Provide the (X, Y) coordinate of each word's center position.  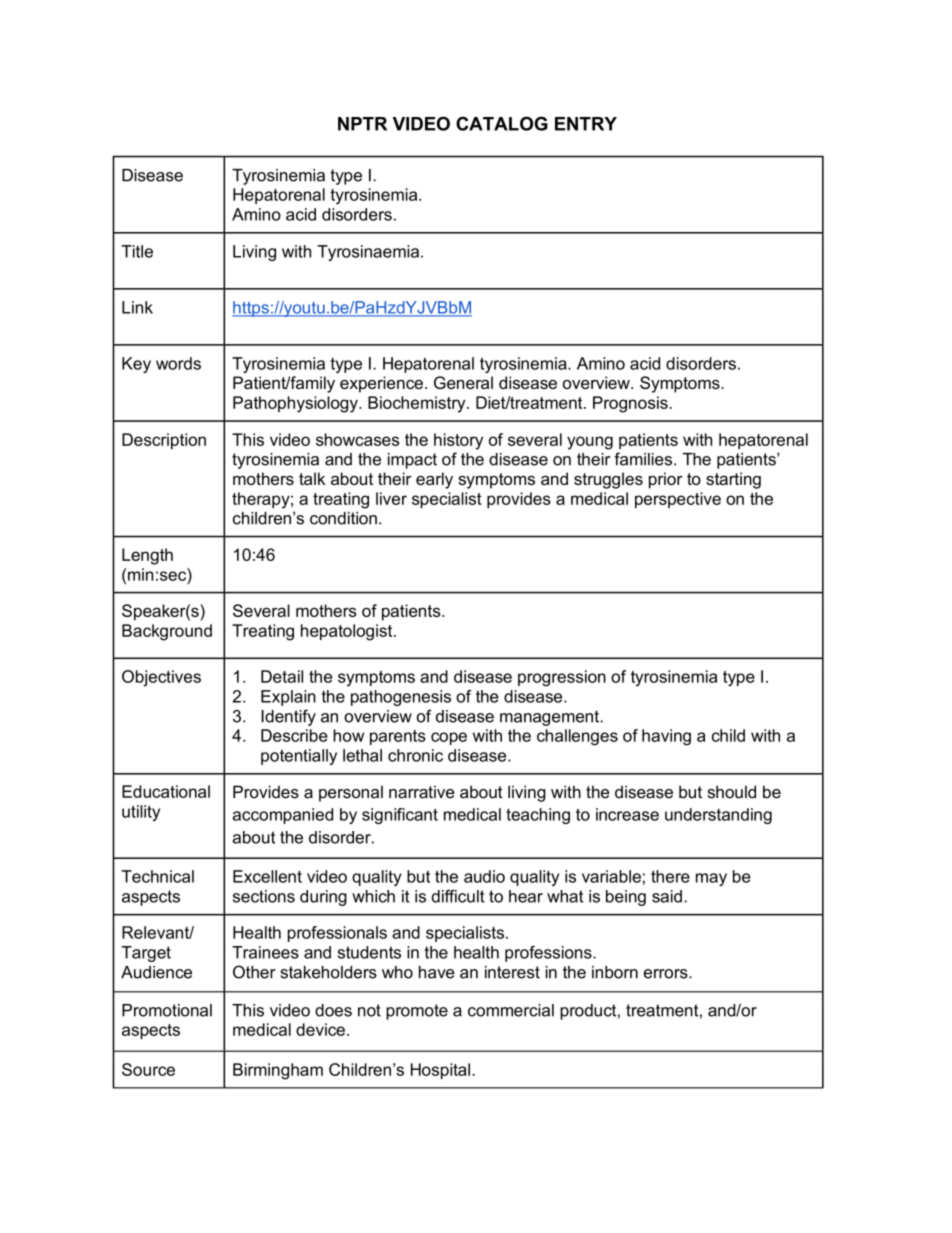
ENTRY (586, 124)
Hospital (440, 1071)
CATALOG (502, 123)
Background (167, 632)
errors (667, 974)
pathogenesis (401, 698)
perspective (678, 500)
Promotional (167, 1010)
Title (137, 251)
